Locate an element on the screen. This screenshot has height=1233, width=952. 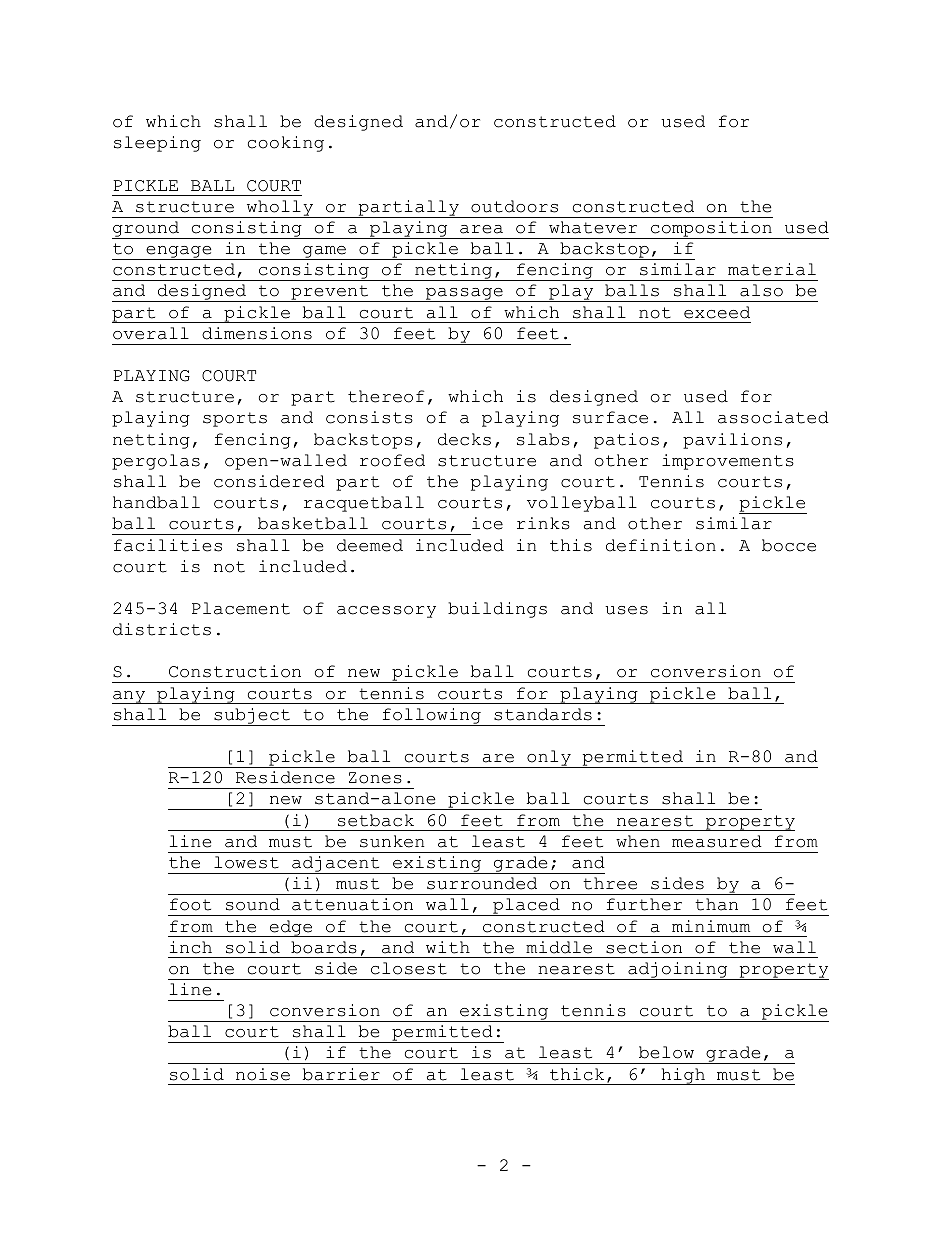
passage is located at coordinates (464, 295).
